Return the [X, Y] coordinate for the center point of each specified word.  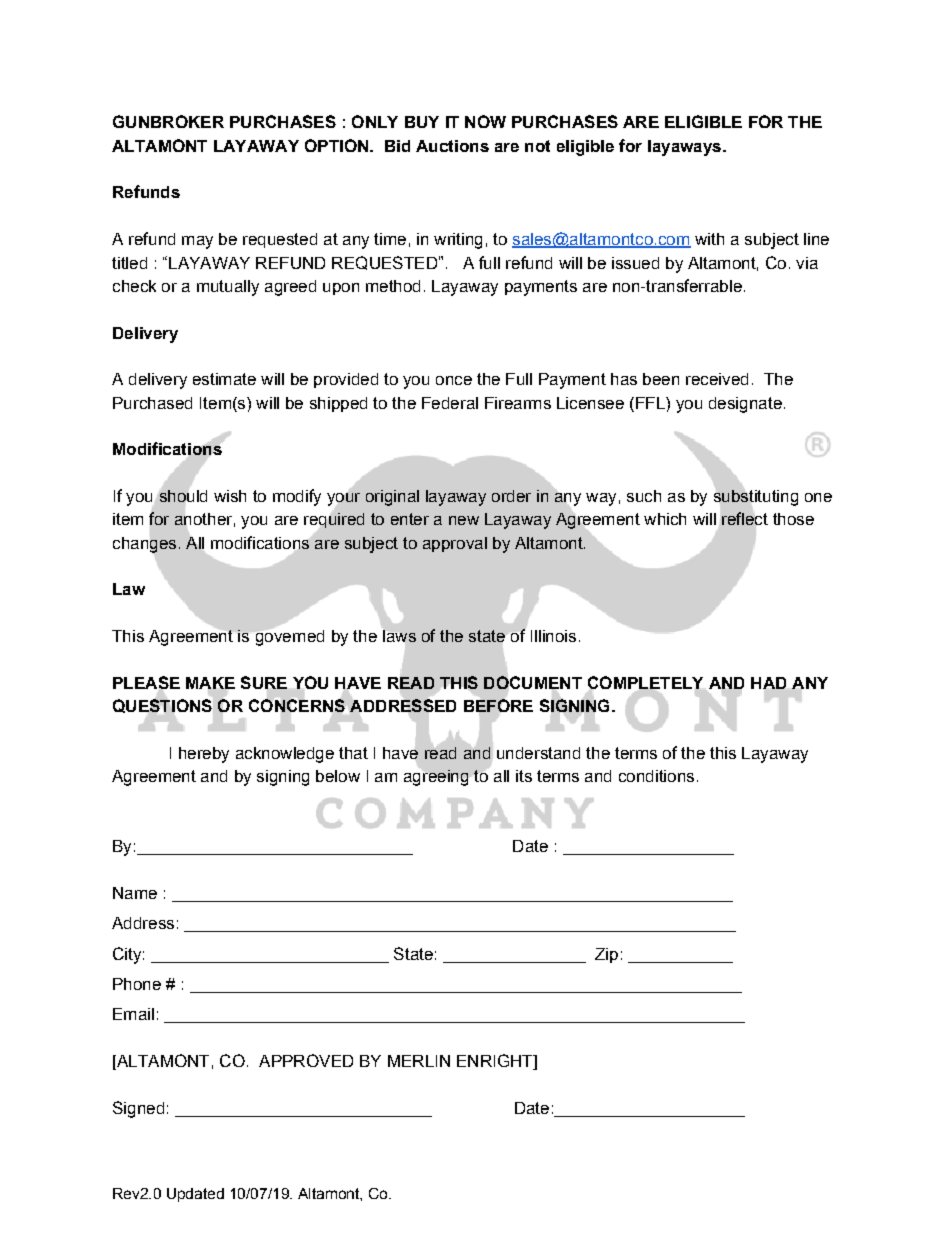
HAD [768, 683]
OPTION [338, 145]
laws [399, 636]
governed [290, 638]
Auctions [452, 146]
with [709, 239]
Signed [138, 1109]
